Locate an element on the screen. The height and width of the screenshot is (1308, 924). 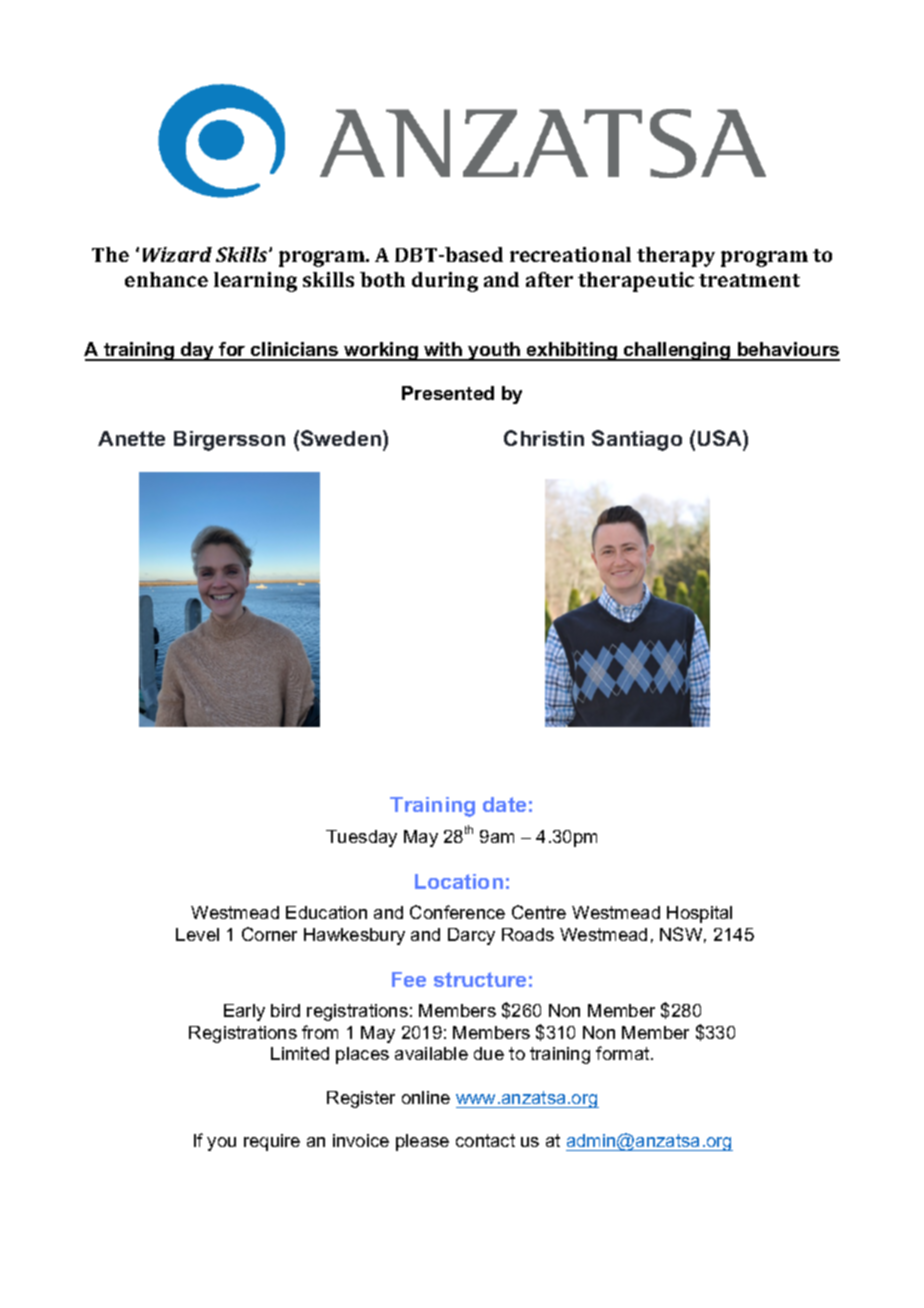
learning is located at coordinates (255, 282).
